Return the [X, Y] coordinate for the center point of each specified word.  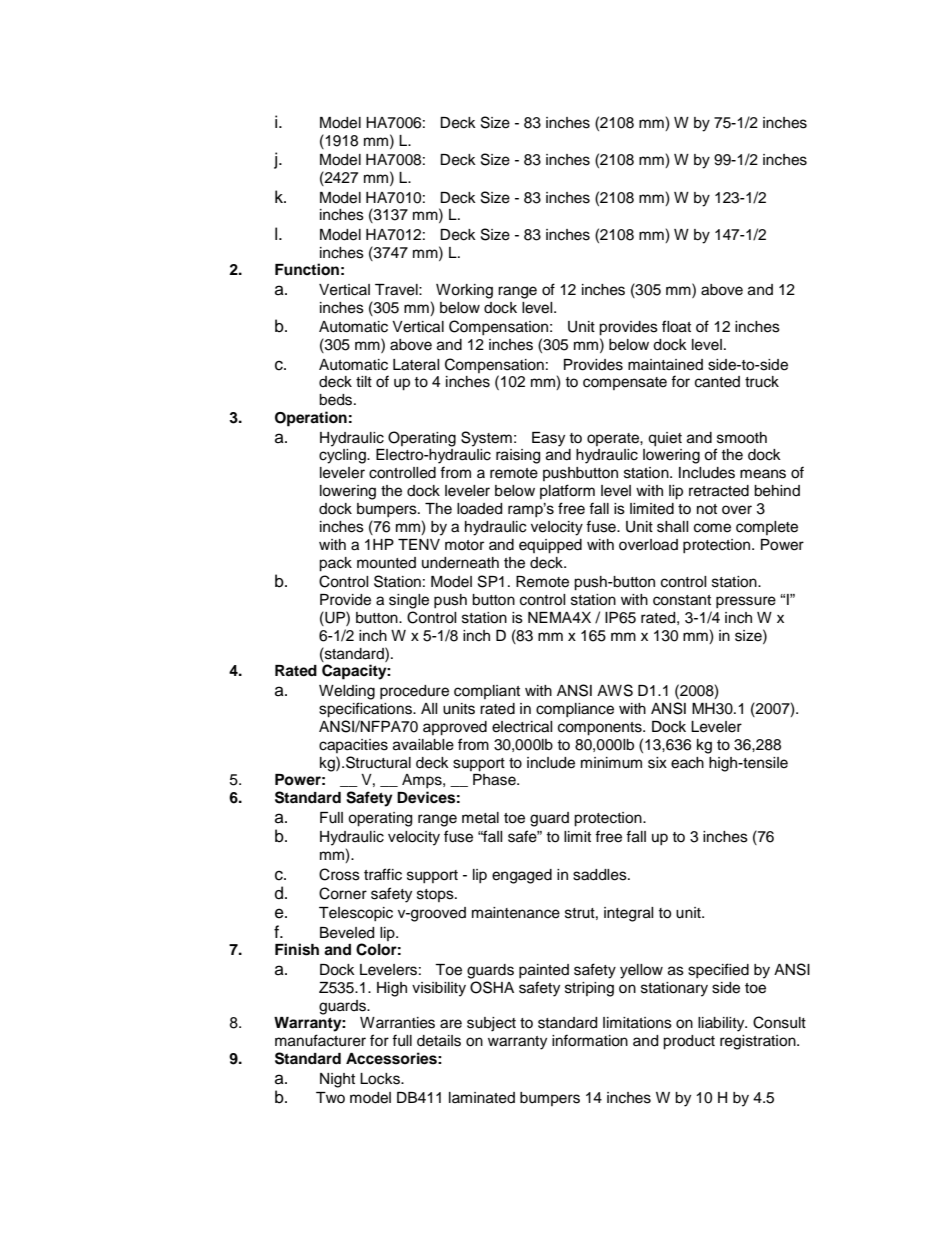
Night [337, 1080]
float [676, 326]
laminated [482, 1098]
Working [464, 291]
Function [307, 269]
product [689, 1042]
